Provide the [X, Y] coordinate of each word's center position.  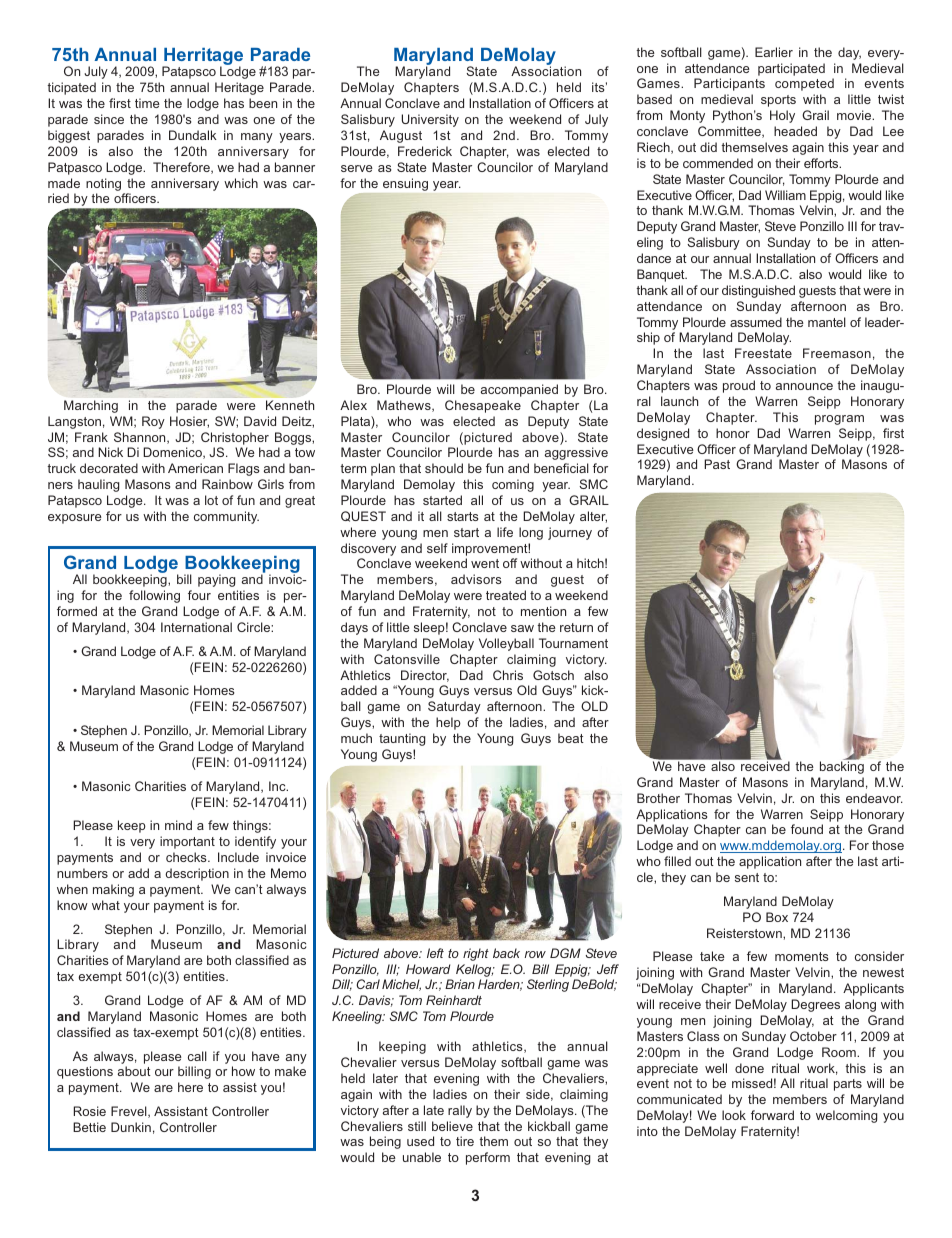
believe [452, 1126]
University [430, 120]
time [147, 103]
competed [804, 84]
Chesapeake [483, 406]
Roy [153, 422]
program [839, 420]
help [448, 723]
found [807, 829]
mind [178, 825]
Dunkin [131, 1127]
